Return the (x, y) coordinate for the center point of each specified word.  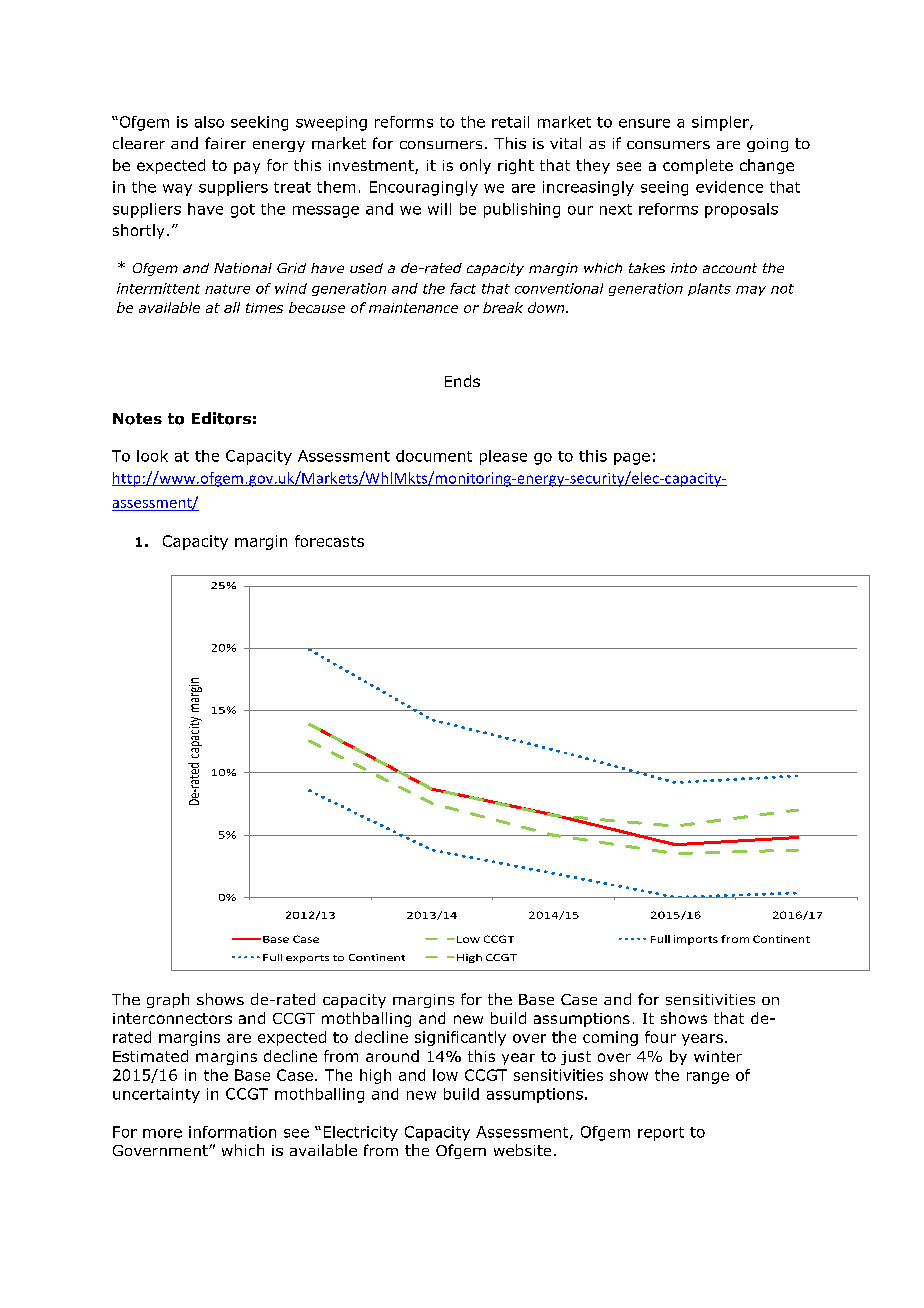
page (632, 459)
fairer (225, 143)
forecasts (329, 541)
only (475, 166)
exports (307, 959)
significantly (460, 1038)
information (232, 1132)
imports (696, 940)
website (522, 1150)
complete (698, 166)
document (434, 456)
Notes (137, 419)
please (503, 457)
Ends (462, 381)
